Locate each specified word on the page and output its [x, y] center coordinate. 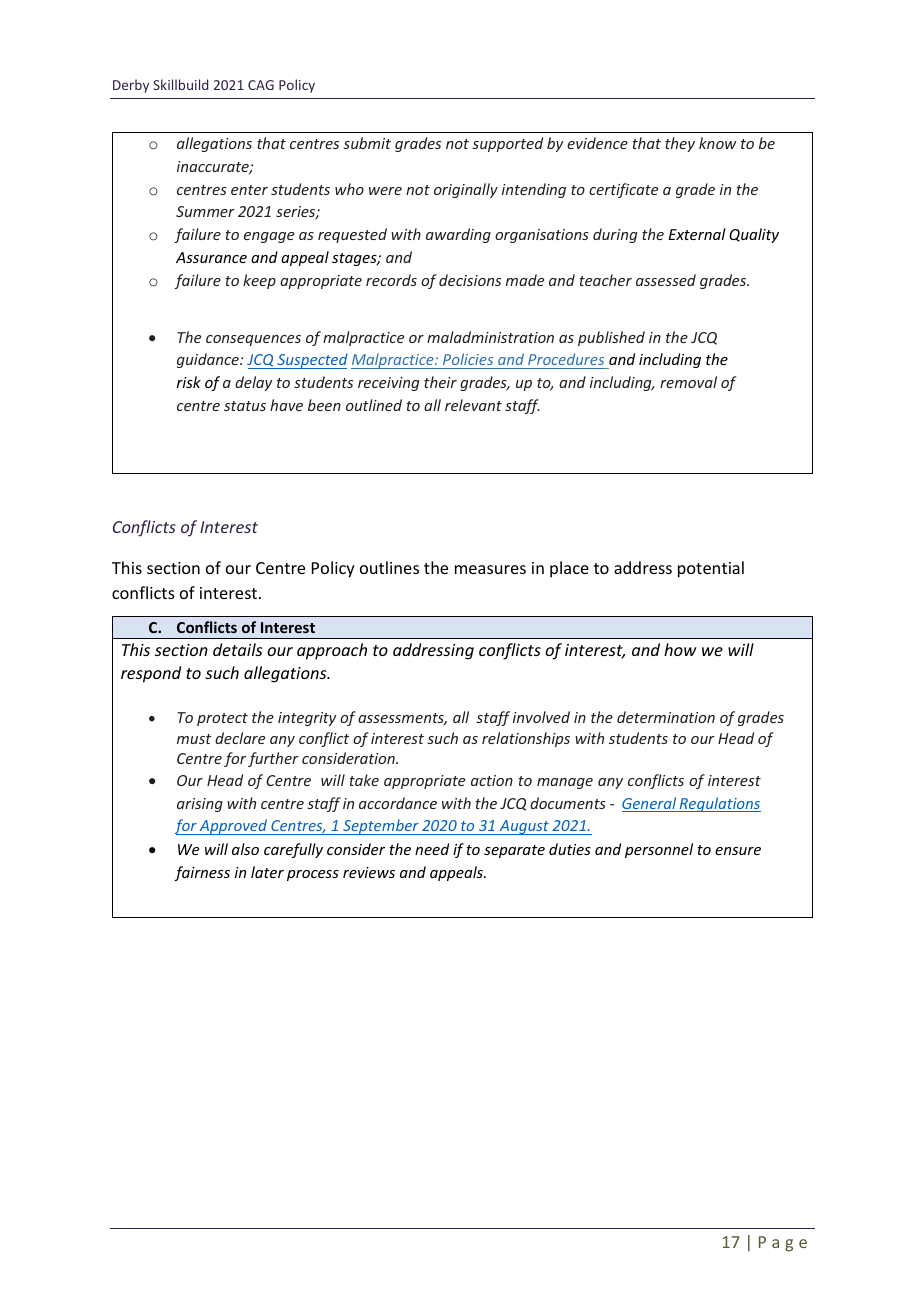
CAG [261, 85]
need [432, 849]
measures [490, 569]
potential [711, 569]
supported [507, 144]
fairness [202, 873]
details [237, 649]
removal [688, 382]
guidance [209, 360]
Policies [468, 361]
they [680, 144]
